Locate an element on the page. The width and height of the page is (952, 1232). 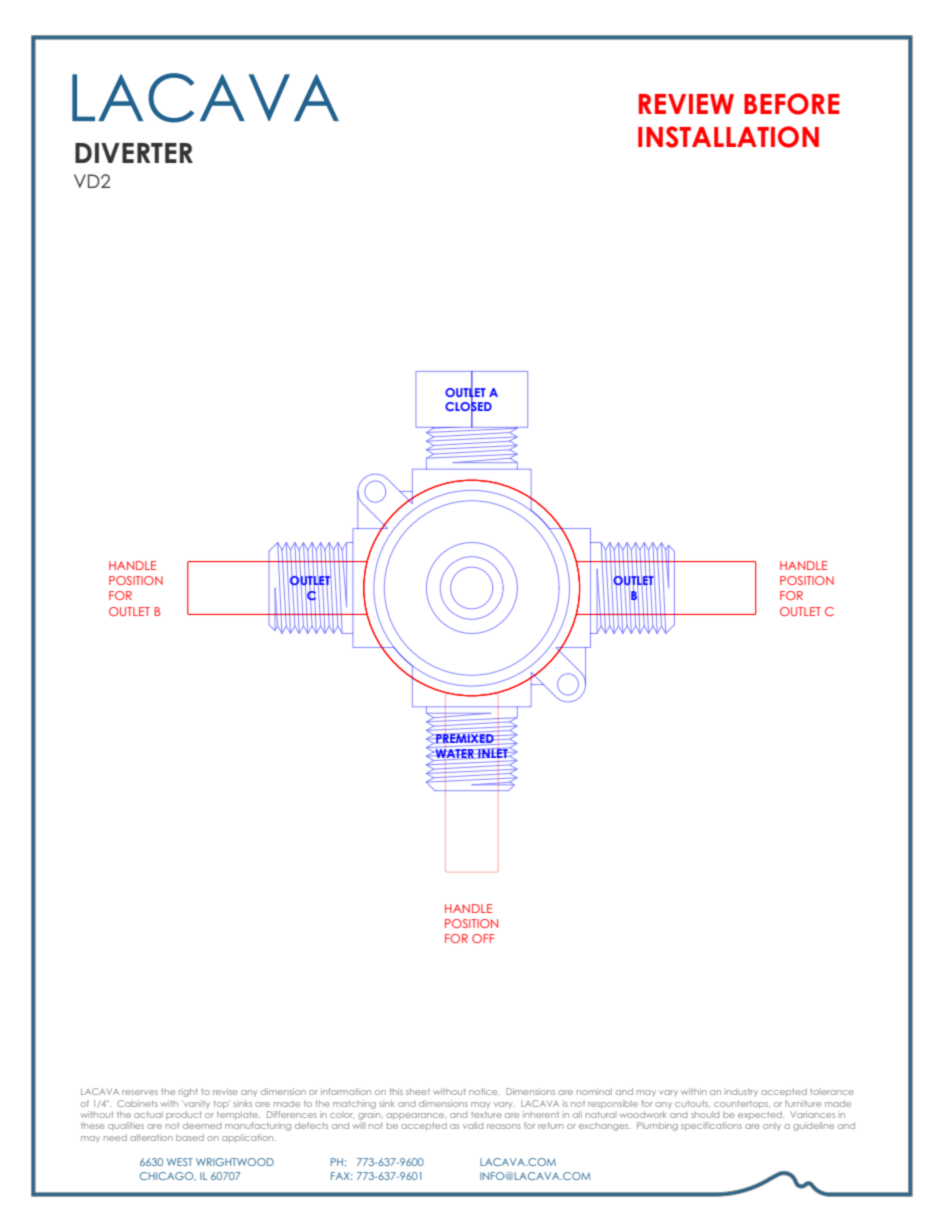
only is located at coordinates (772, 1126).
